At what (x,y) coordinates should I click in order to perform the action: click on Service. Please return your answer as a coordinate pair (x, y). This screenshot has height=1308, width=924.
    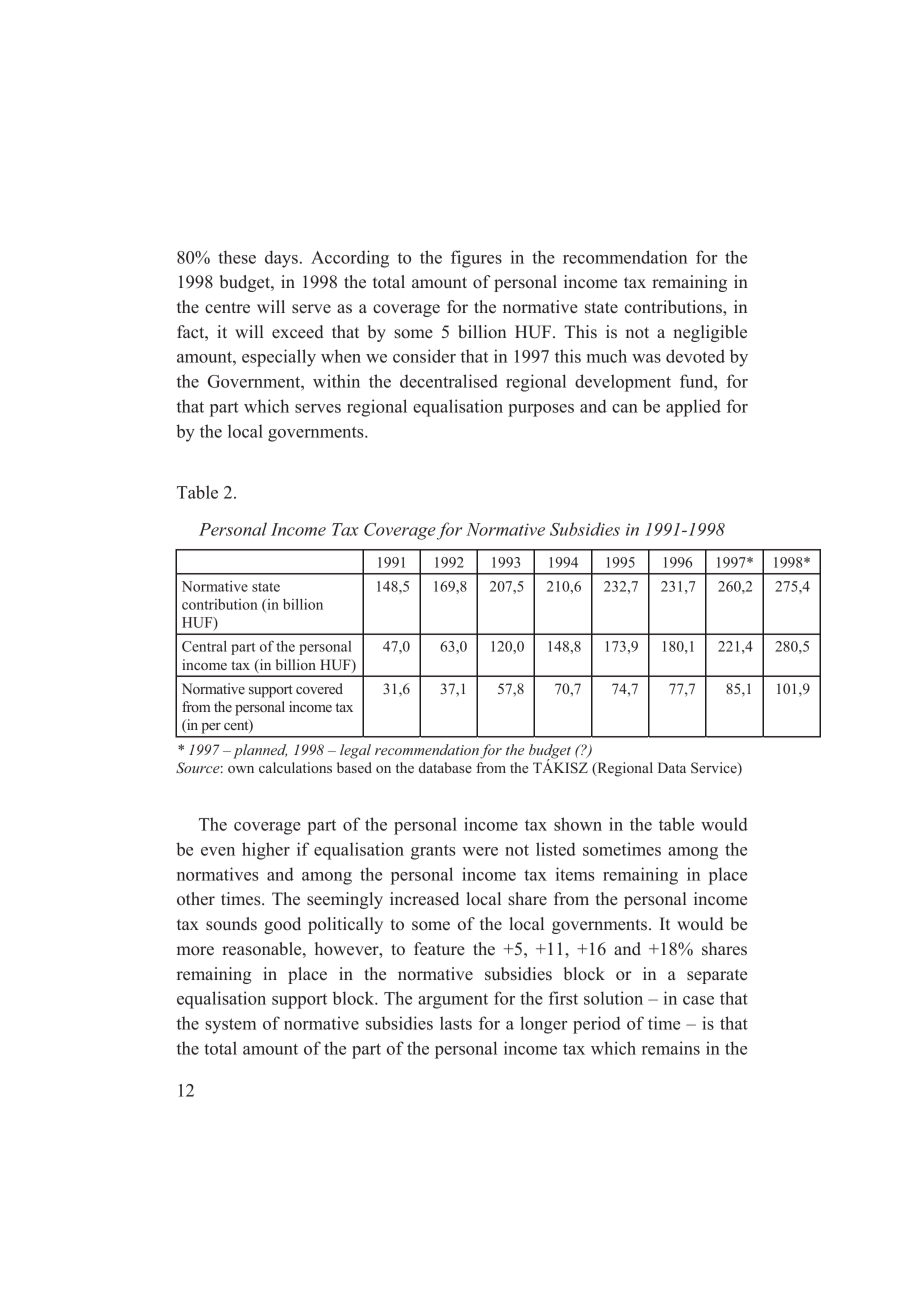
    Looking at the image, I should click on (715, 769).
